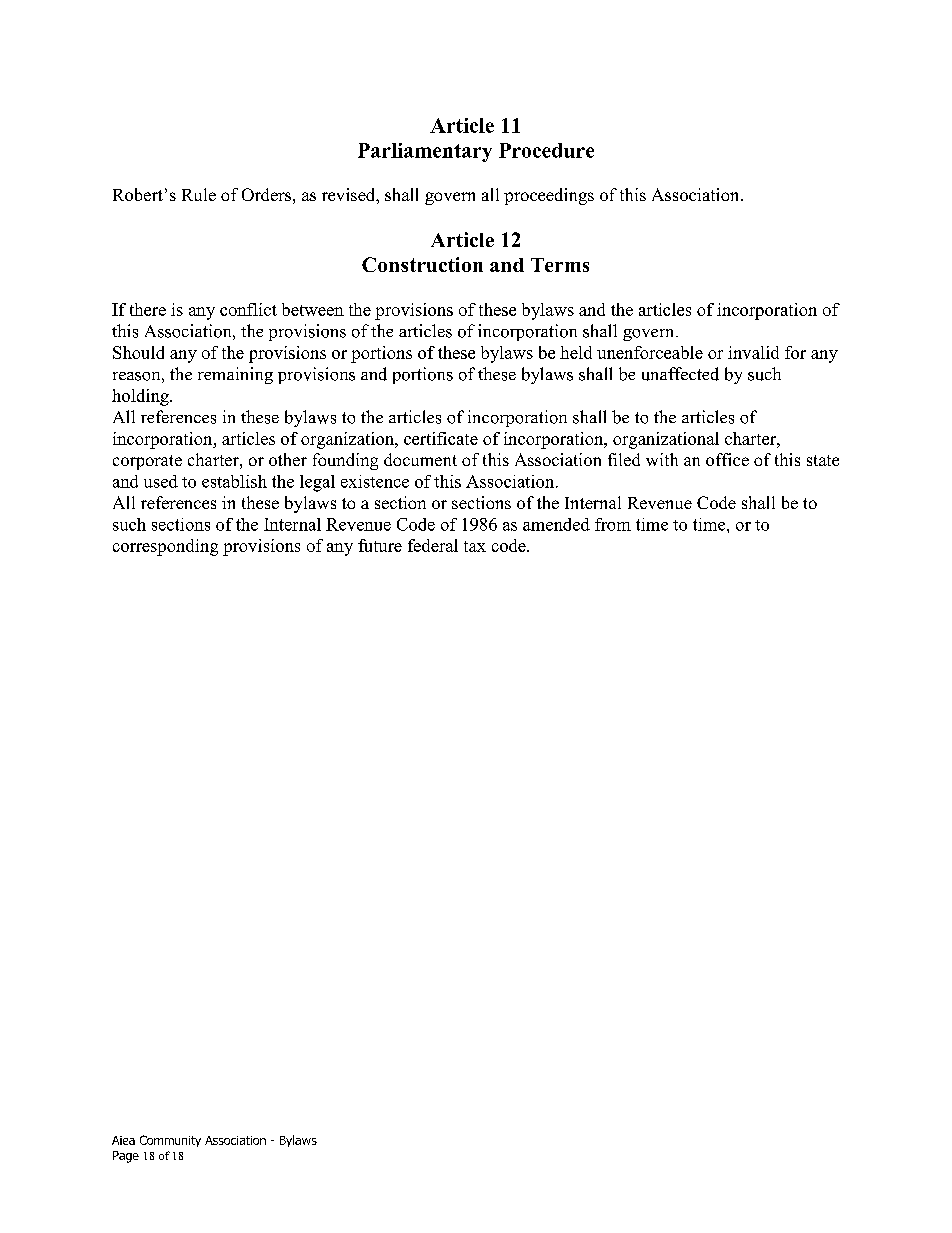  Describe the element at coordinates (433, 545) in the screenshot. I see `federal` at that location.
